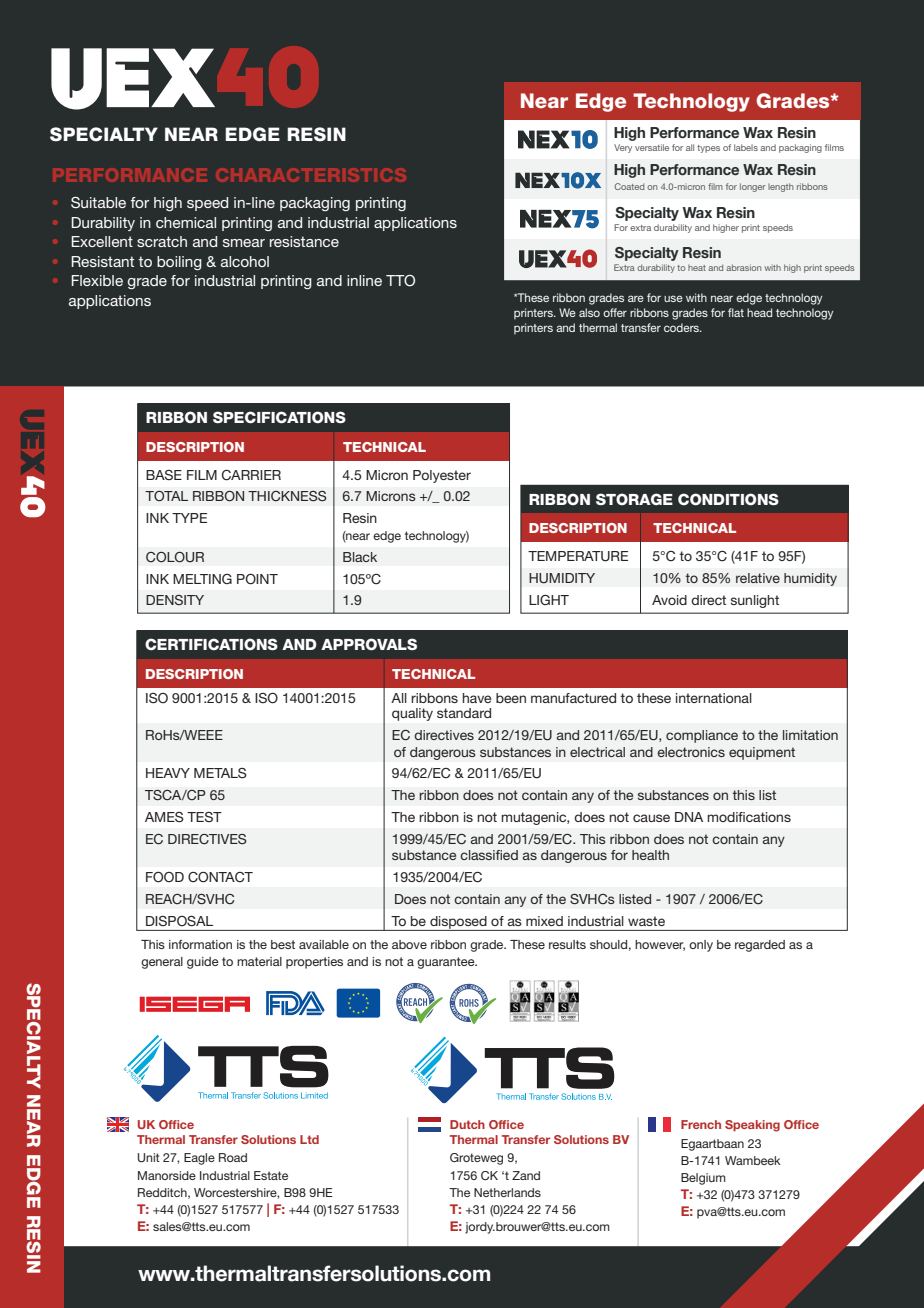  I want to click on CERTIFICATIONS, so click(211, 644).
